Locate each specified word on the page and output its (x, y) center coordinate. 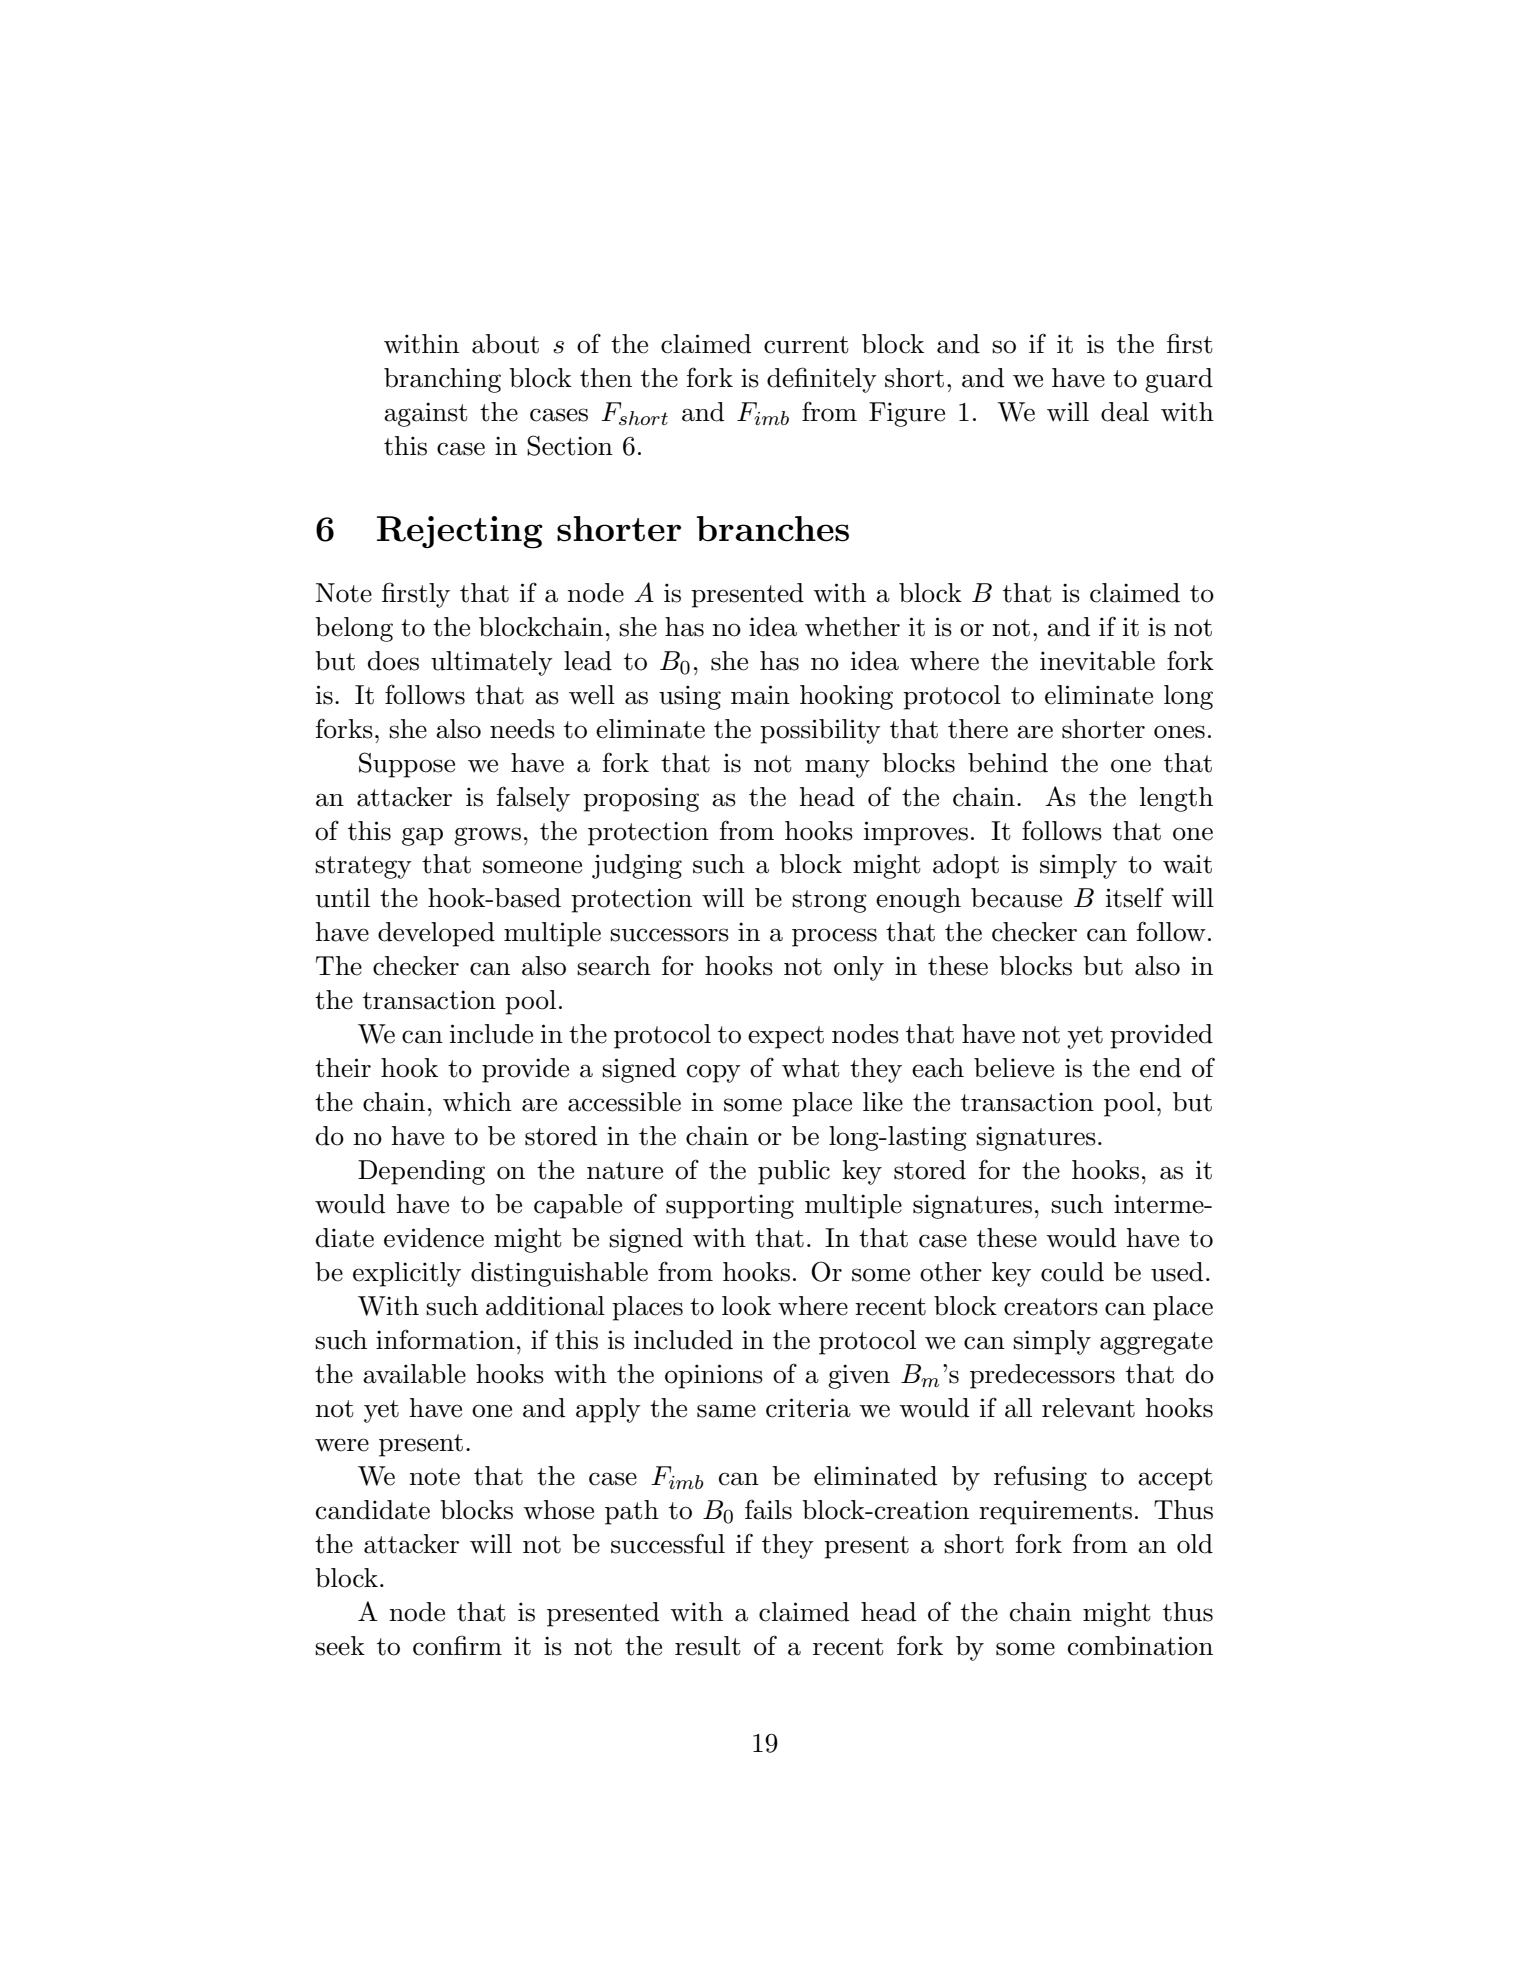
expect (786, 1037)
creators (1051, 1307)
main (760, 695)
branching (442, 380)
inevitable (1097, 661)
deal (1125, 412)
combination (1140, 1646)
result (707, 1646)
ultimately (492, 663)
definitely (822, 380)
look (746, 1306)
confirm (457, 1645)
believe (1014, 1068)
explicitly (407, 1274)
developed (436, 934)
